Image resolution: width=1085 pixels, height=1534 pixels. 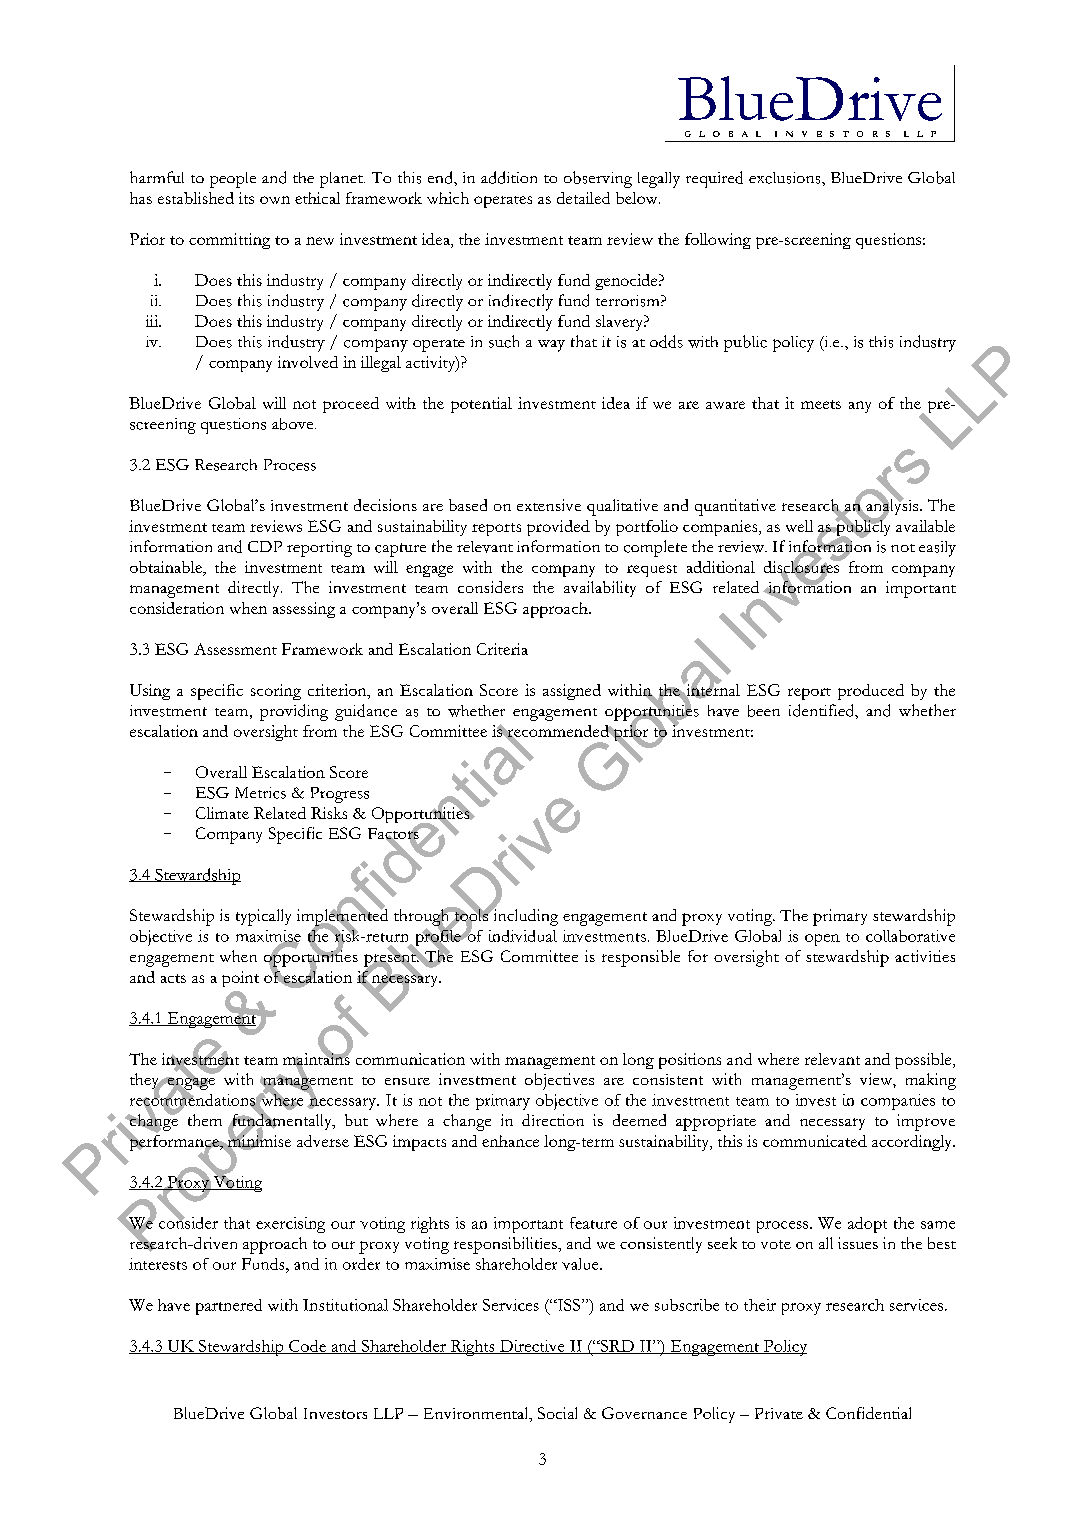 I want to click on above, so click(x=294, y=424).
